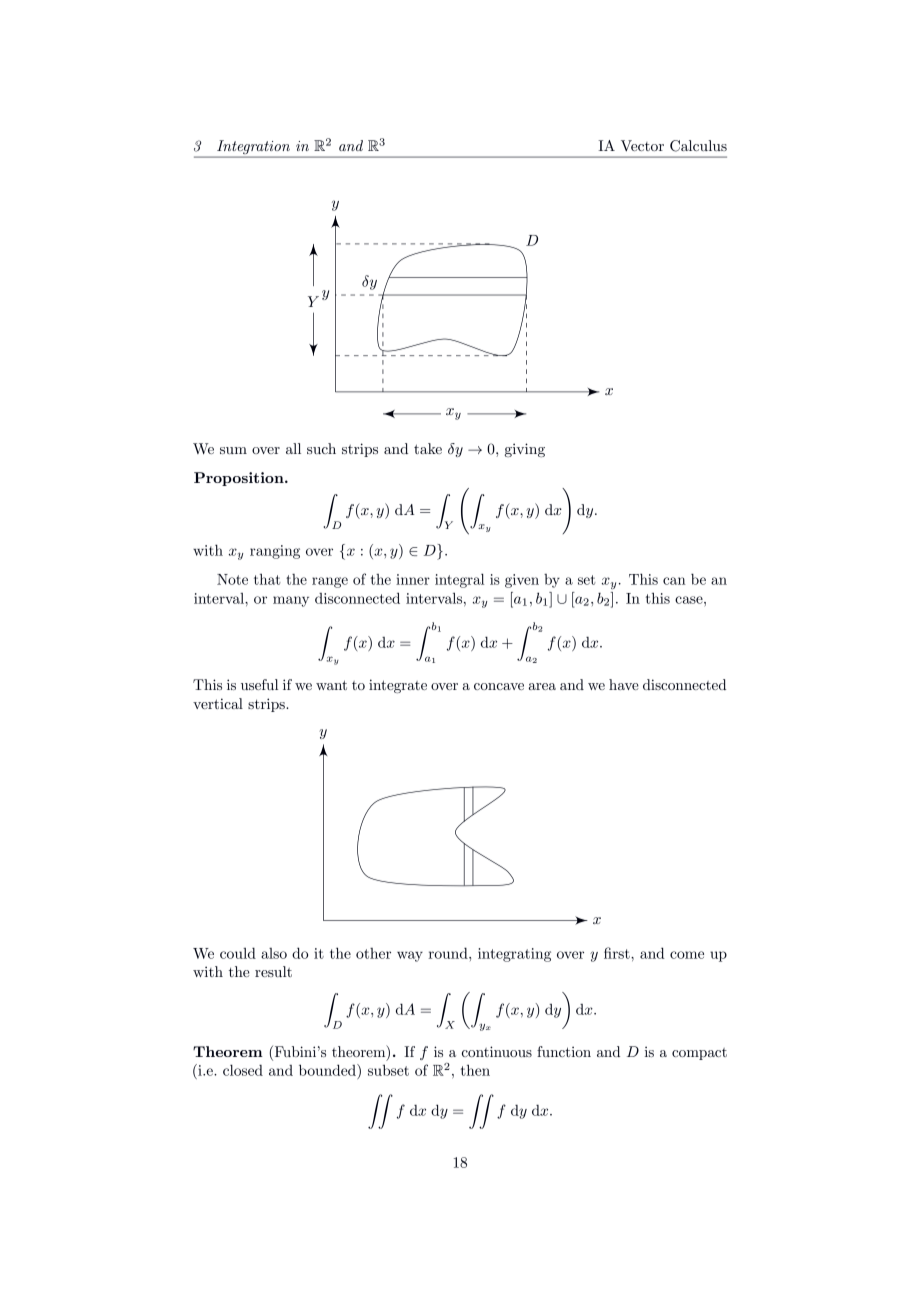  What do you see at coordinates (499, 686) in the page?
I see `concave` at bounding box center [499, 686].
